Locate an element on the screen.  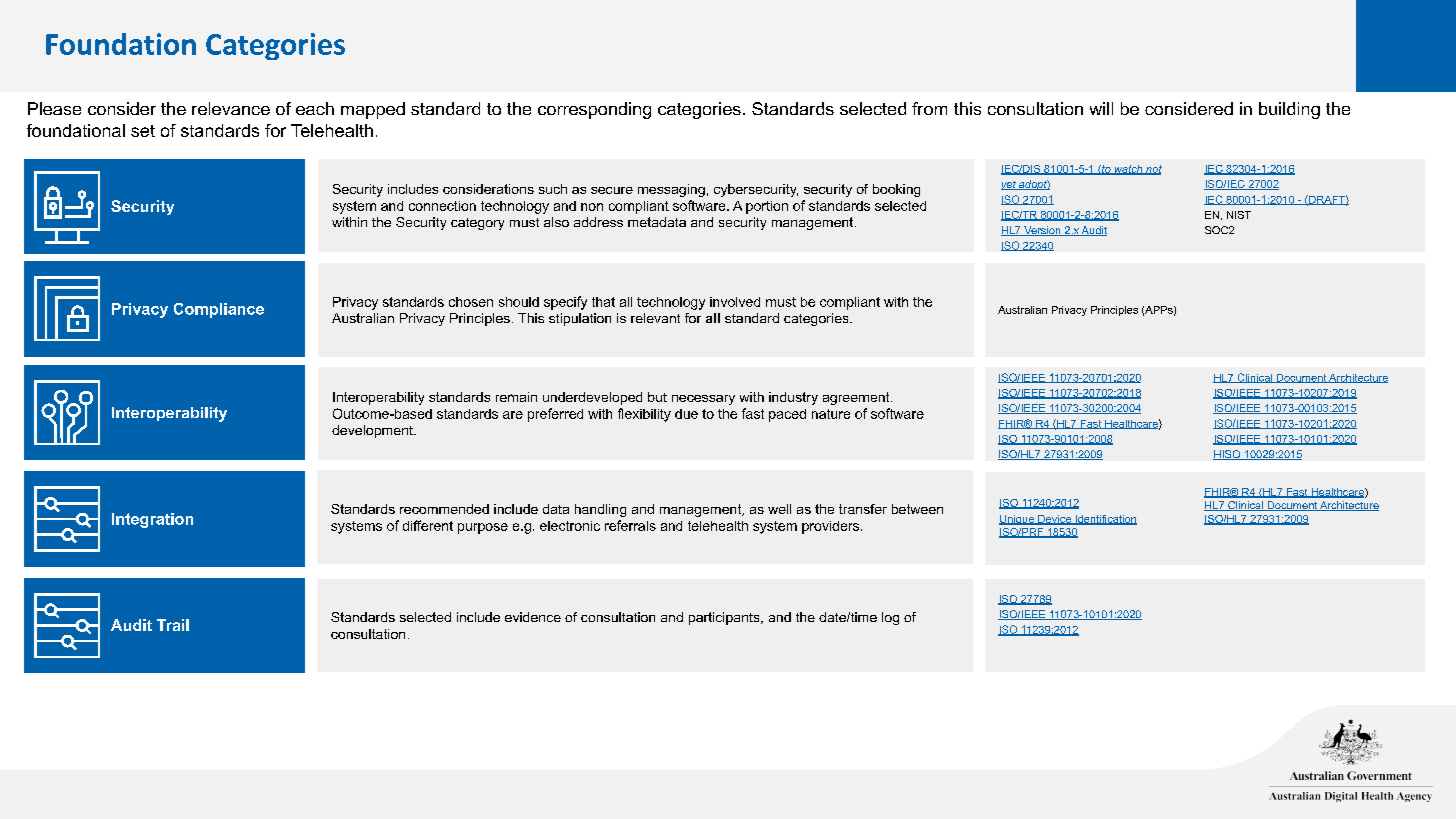
participants is located at coordinates (725, 618).
